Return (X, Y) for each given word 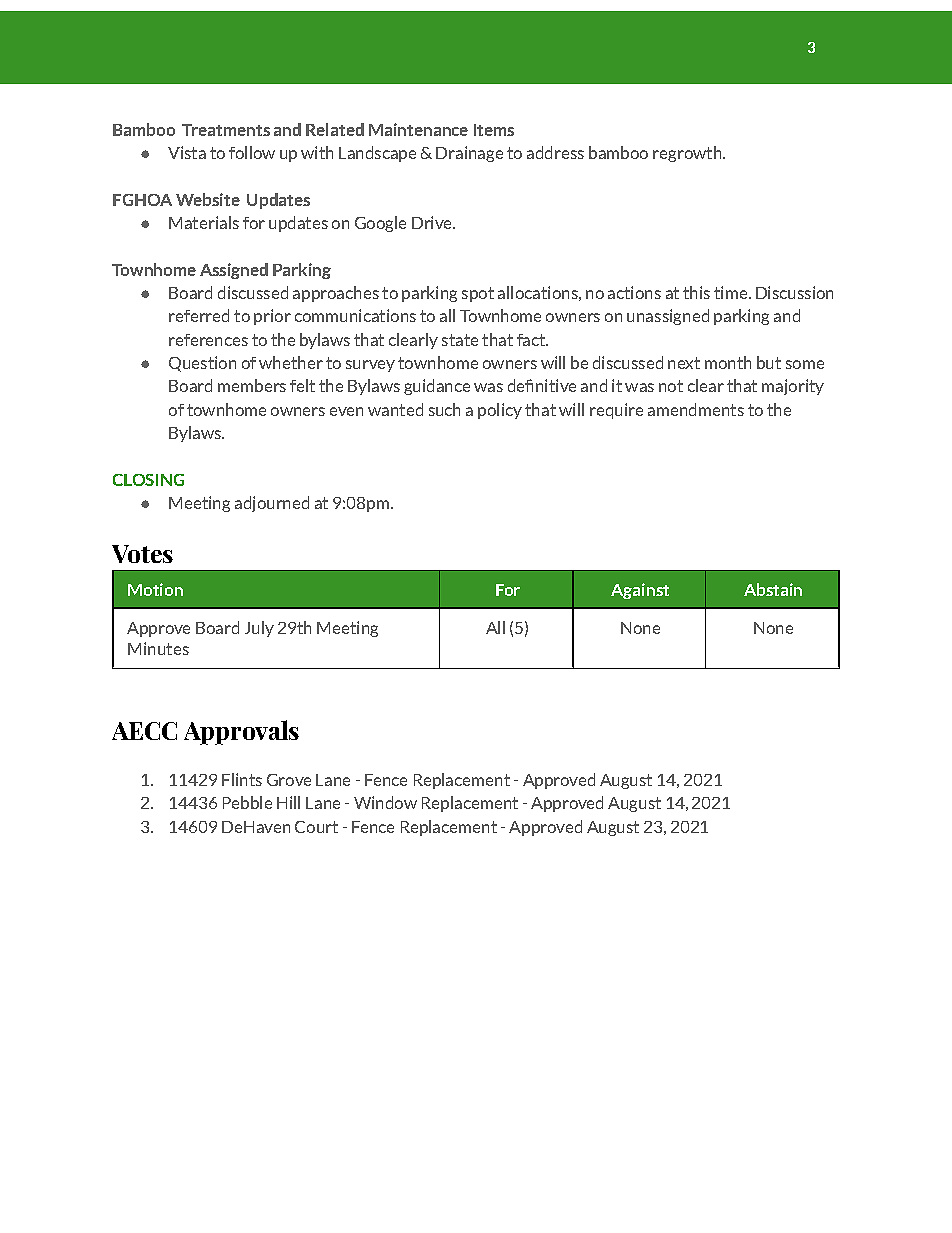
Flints (242, 779)
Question (202, 364)
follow (252, 152)
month (728, 362)
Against (640, 591)
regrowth (688, 154)
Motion (155, 589)
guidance (437, 387)
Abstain (773, 589)
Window (385, 802)
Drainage (469, 154)
